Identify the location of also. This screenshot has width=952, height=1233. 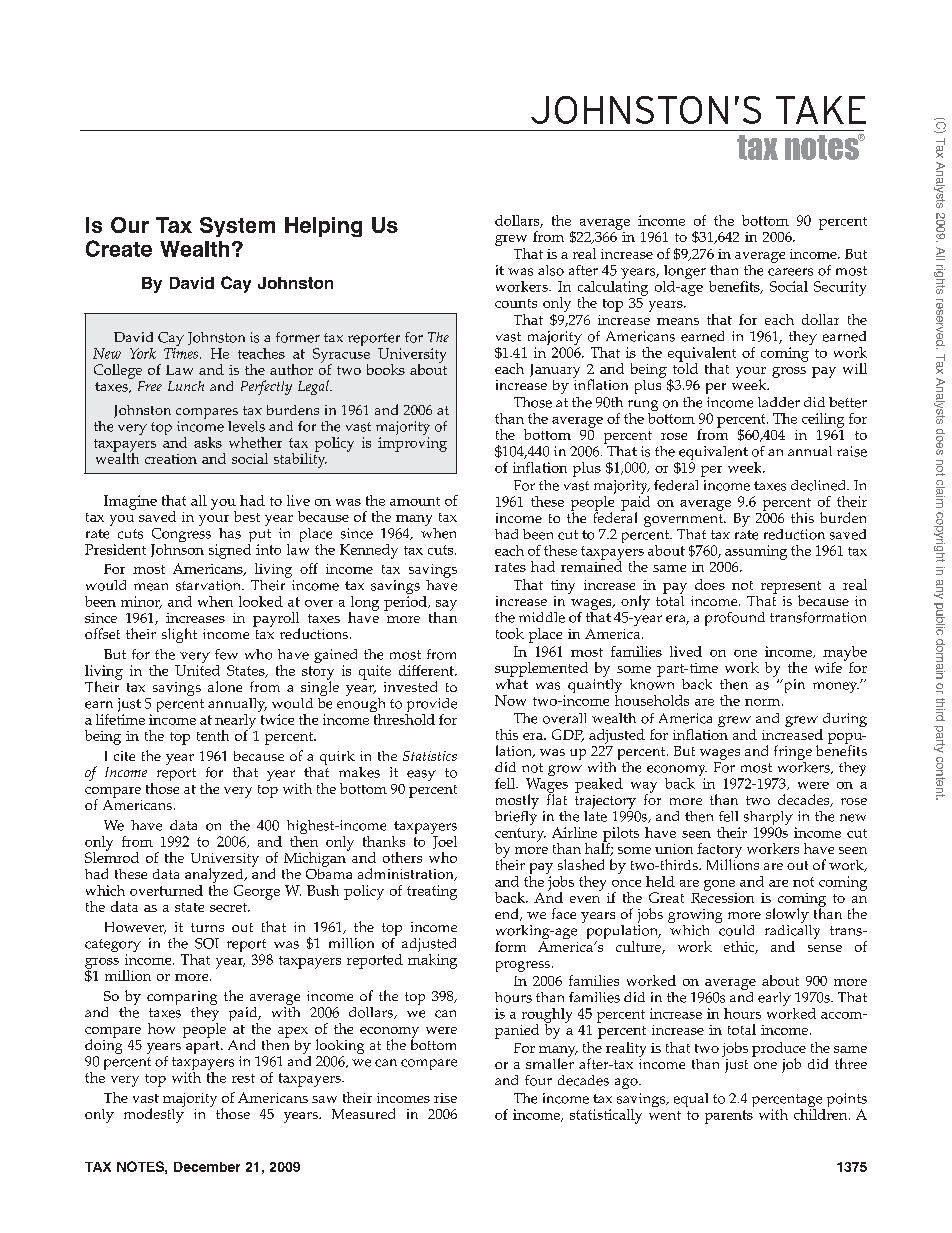
(551, 270).
